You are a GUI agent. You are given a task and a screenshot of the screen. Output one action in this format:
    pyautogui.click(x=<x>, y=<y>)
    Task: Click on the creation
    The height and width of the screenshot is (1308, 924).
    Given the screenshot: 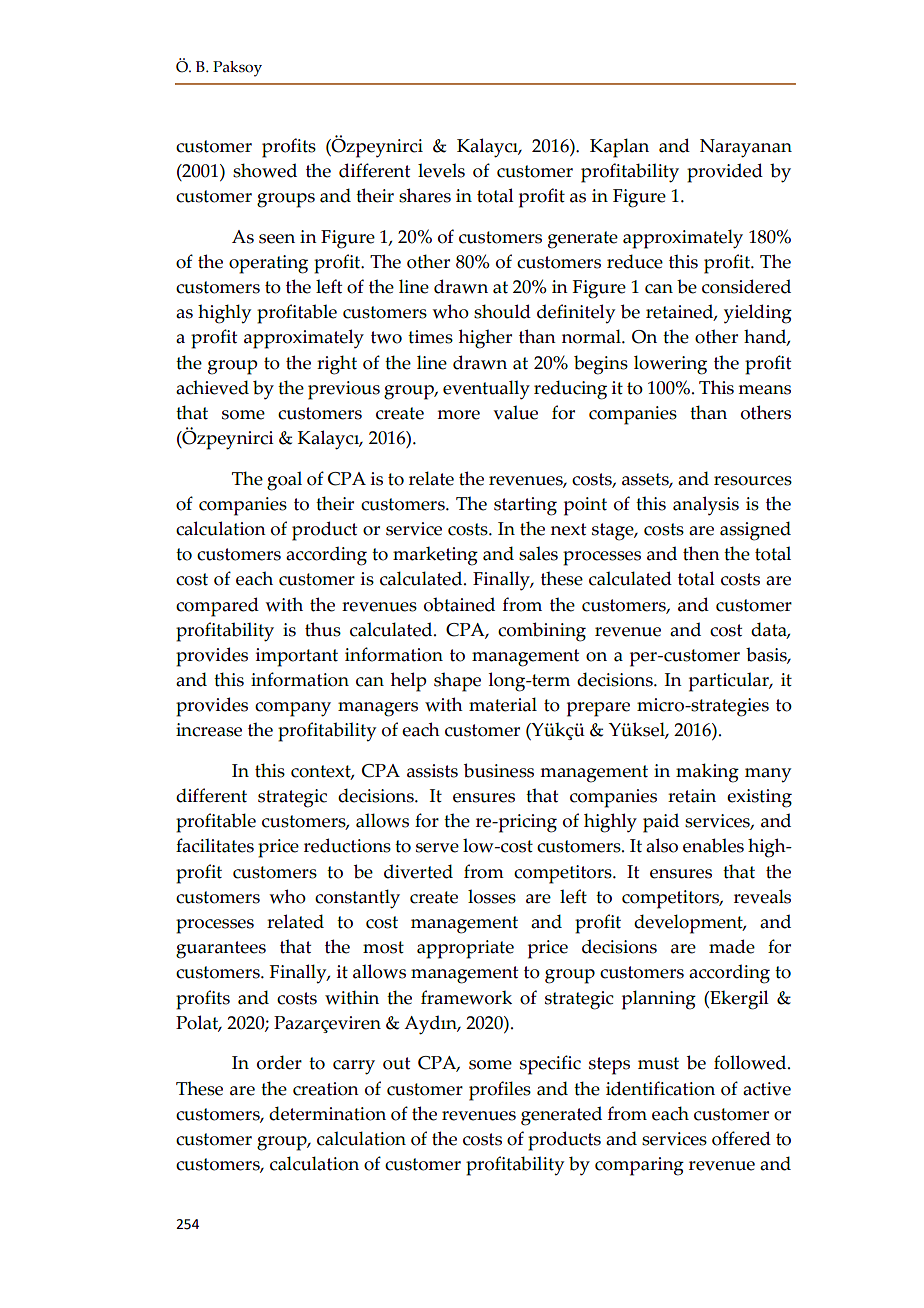 What is the action you would take?
    pyautogui.click(x=326, y=1089)
